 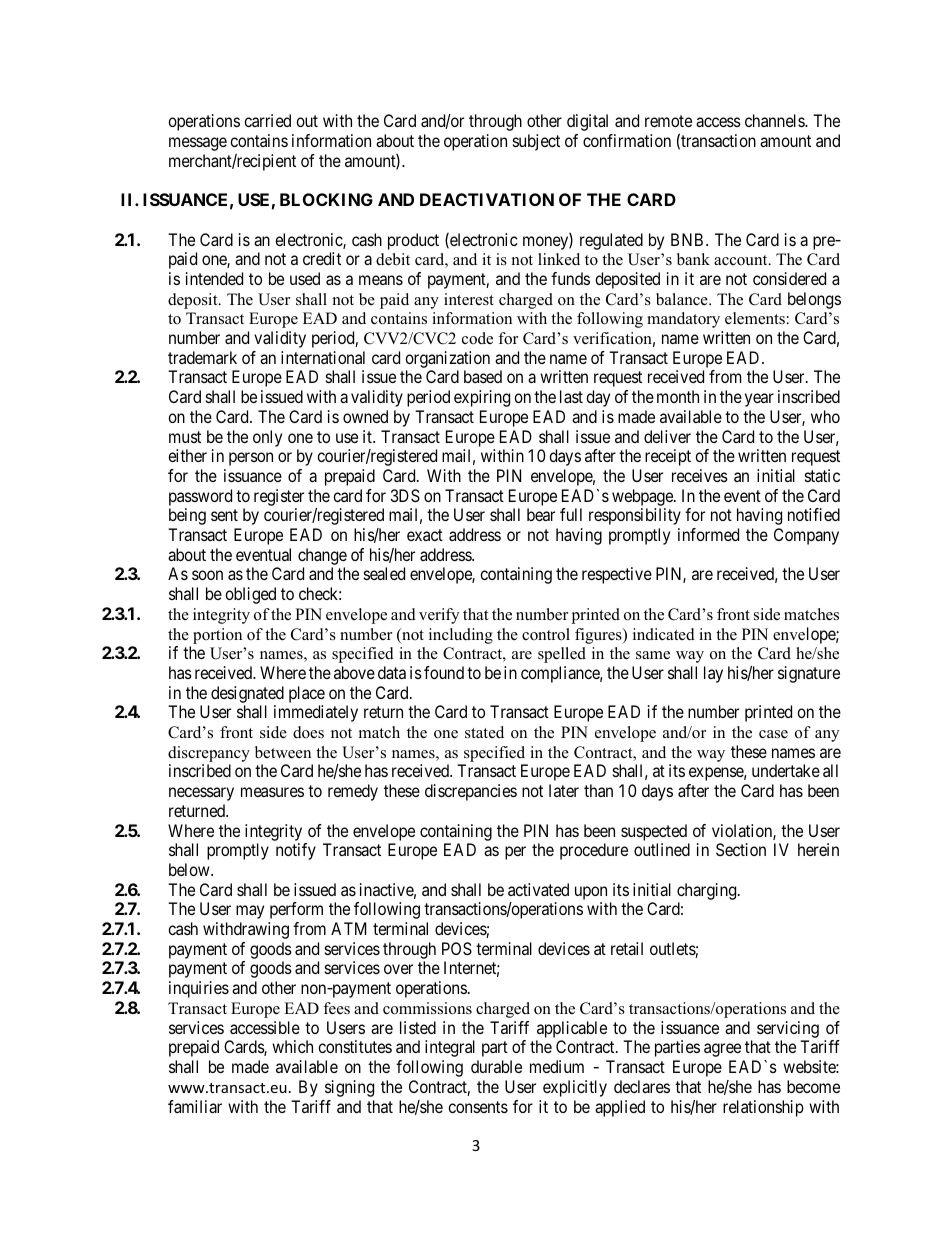 What do you see at coordinates (292, 1046) in the page?
I see `which` at bounding box center [292, 1046].
